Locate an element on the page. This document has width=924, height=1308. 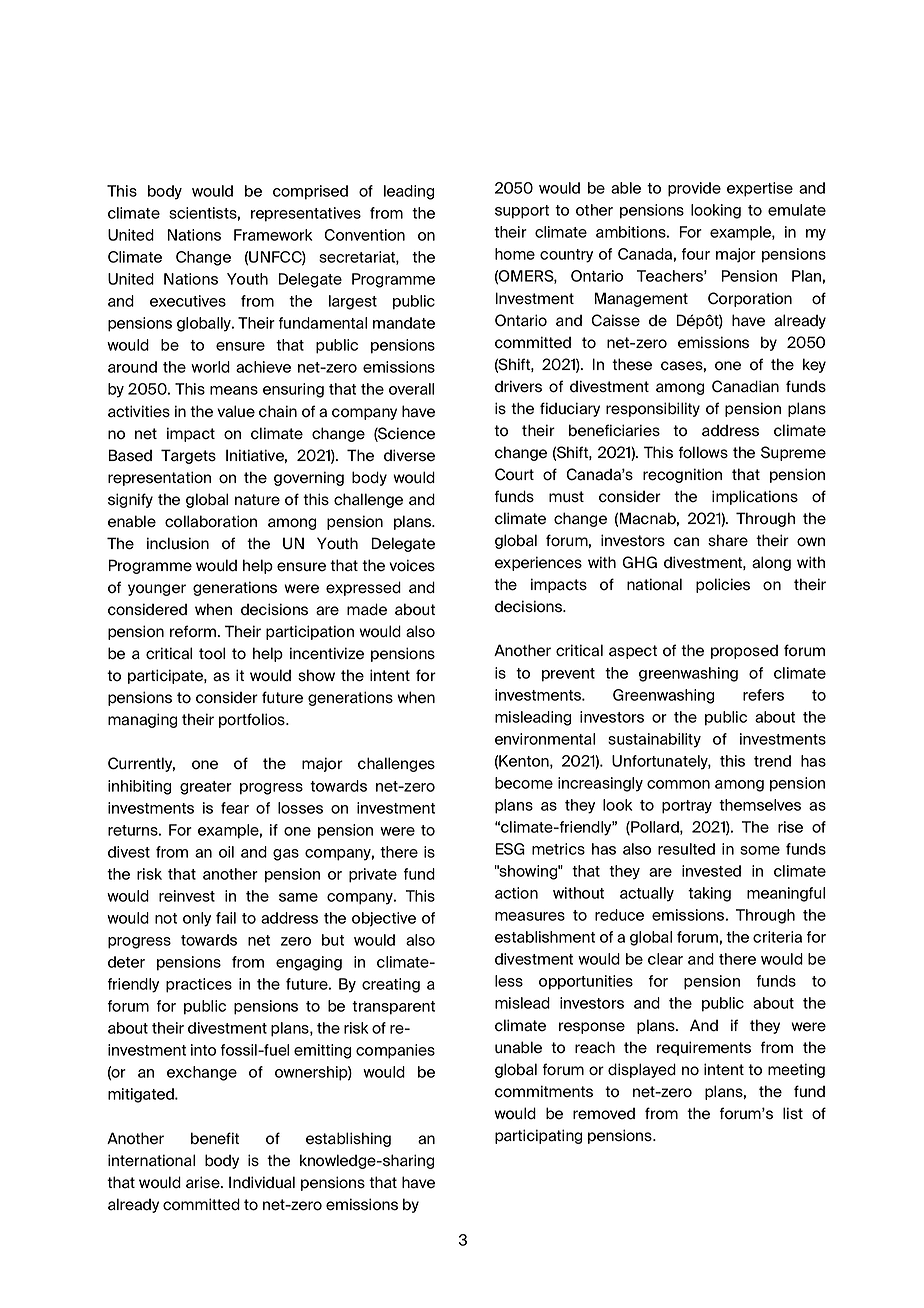
Targets is located at coordinates (188, 456).
